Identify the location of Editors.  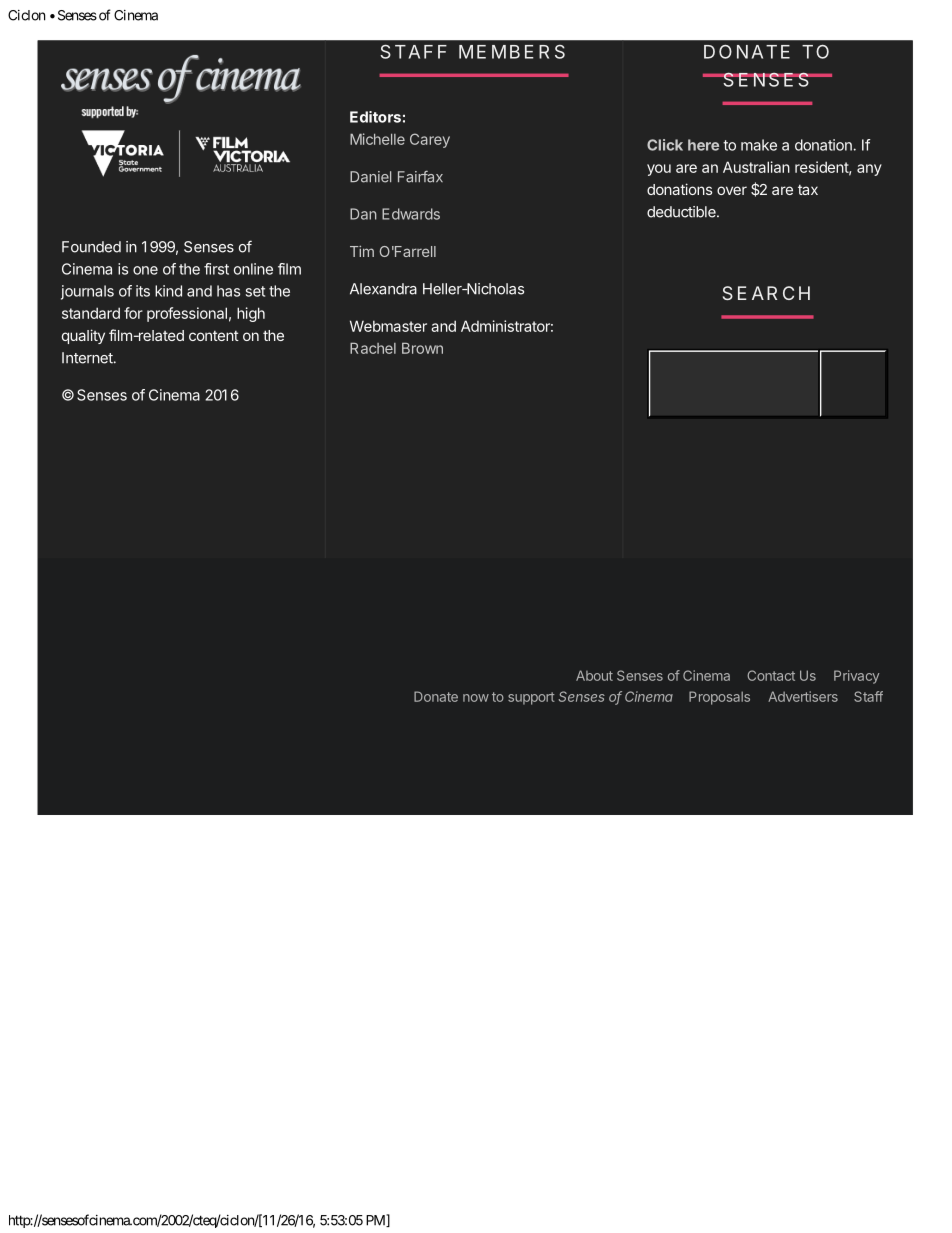
(375, 117).
